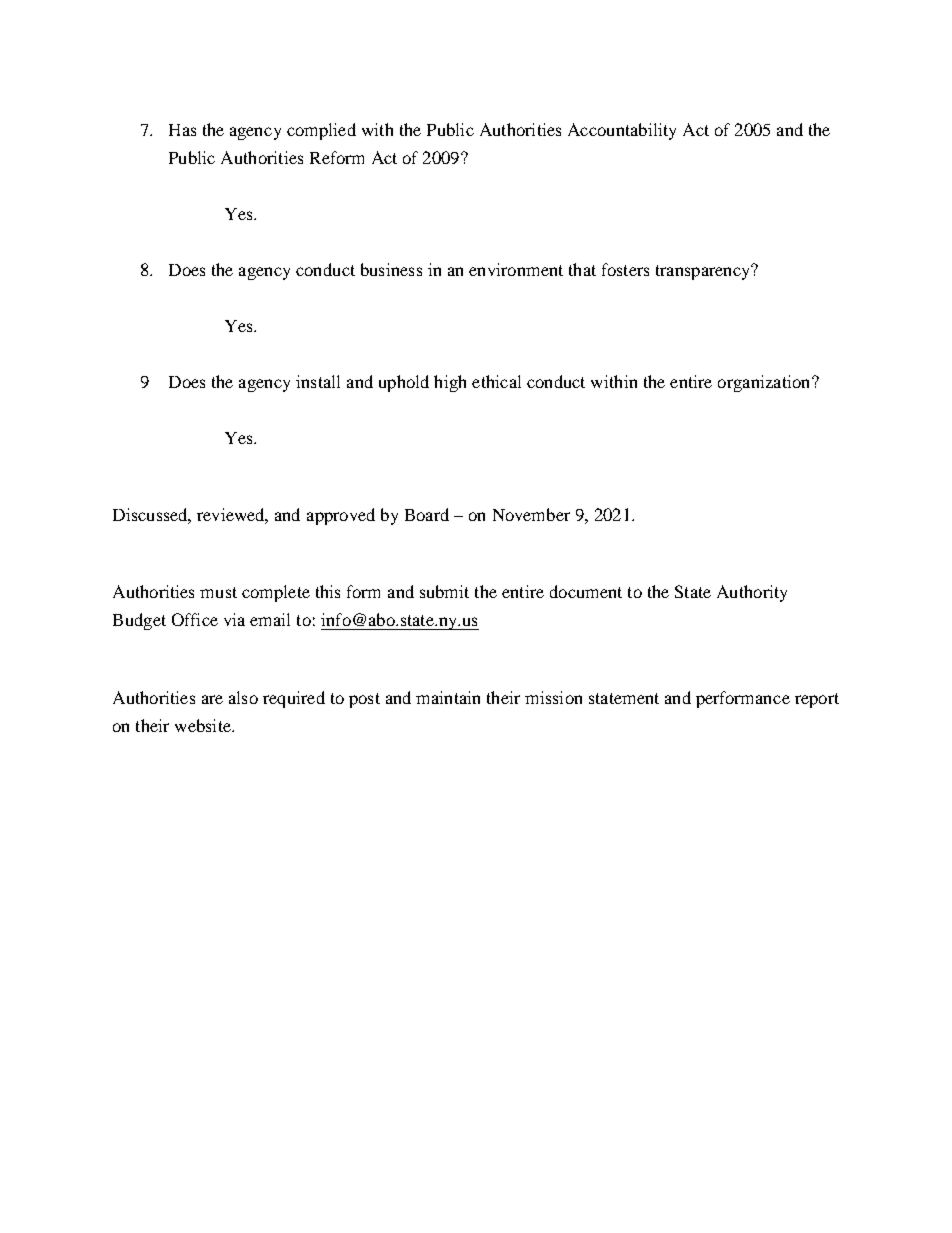 This document has height=1233, width=952. What do you see at coordinates (625, 269) in the document?
I see `fosters` at bounding box center [625, 269].
